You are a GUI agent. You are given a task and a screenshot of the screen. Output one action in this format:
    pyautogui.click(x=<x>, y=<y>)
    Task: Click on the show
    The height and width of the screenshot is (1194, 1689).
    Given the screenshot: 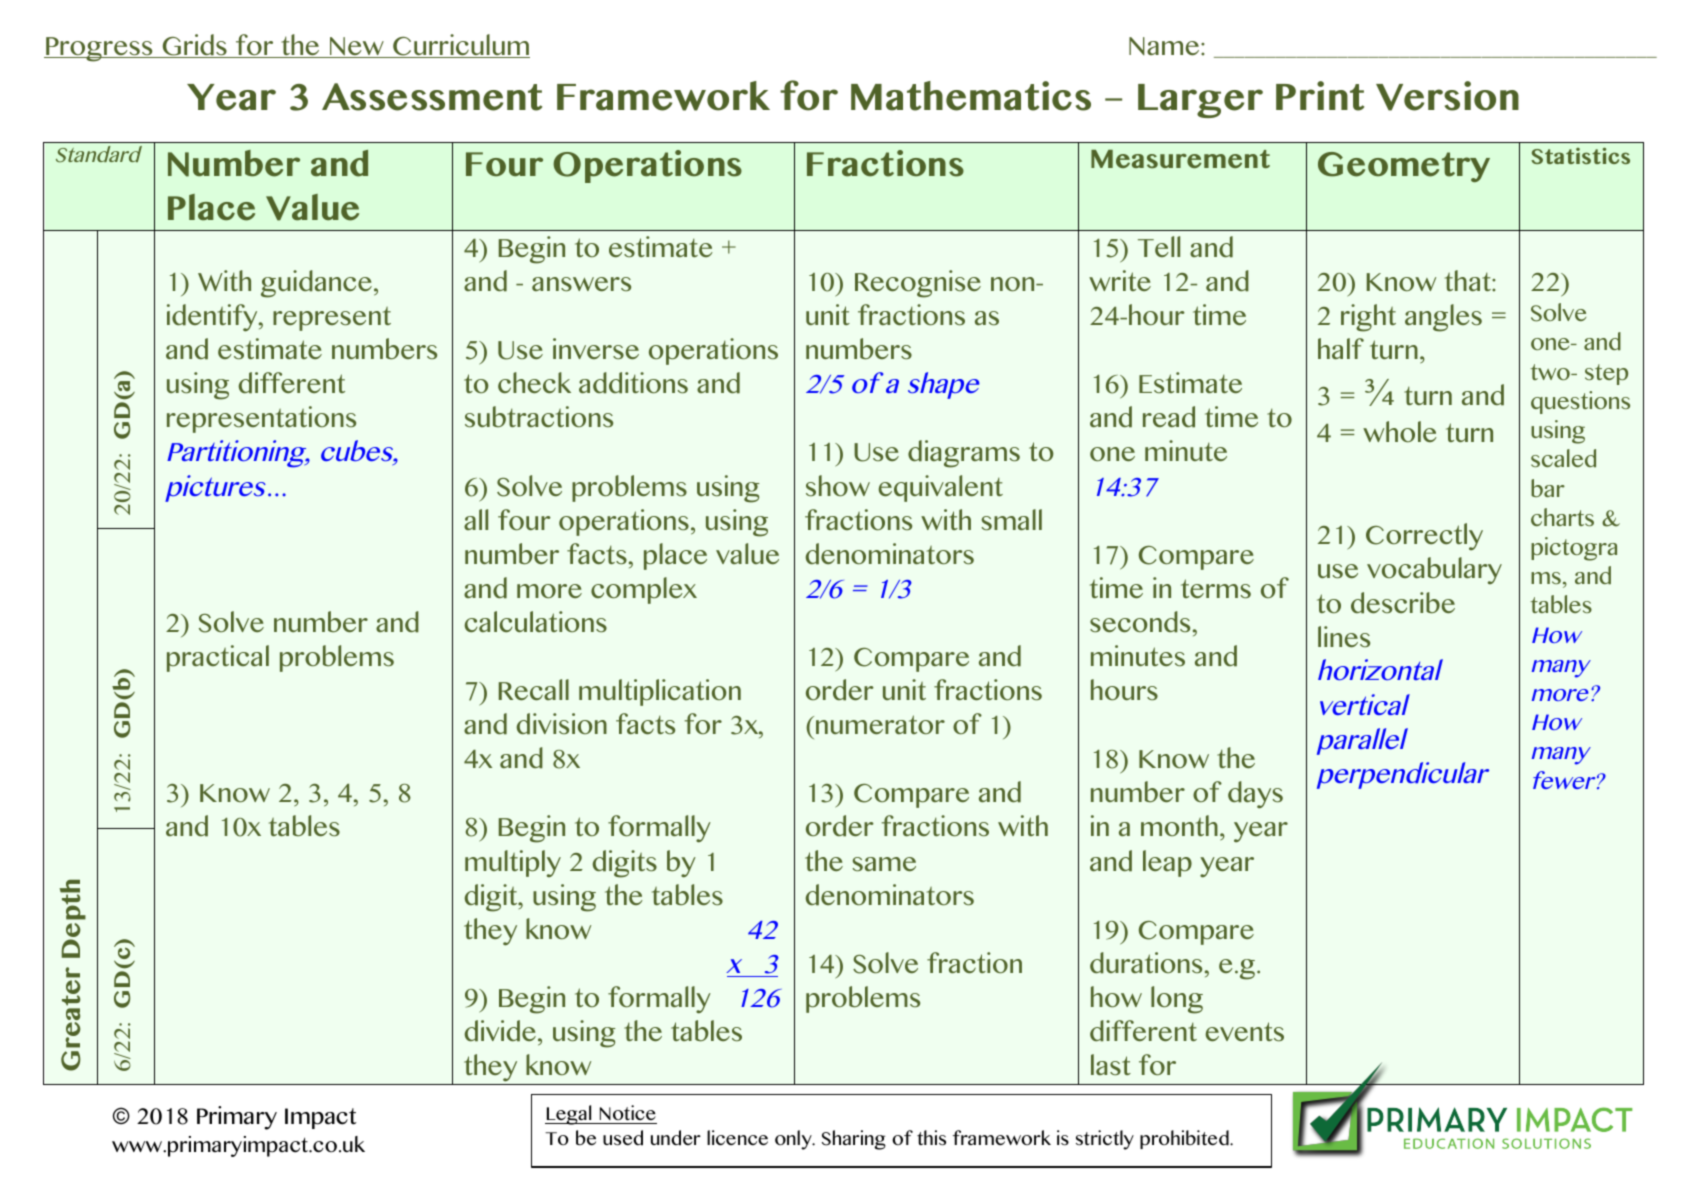 What is the action you would take?
    pyautogui.click(x=838, y=485)
